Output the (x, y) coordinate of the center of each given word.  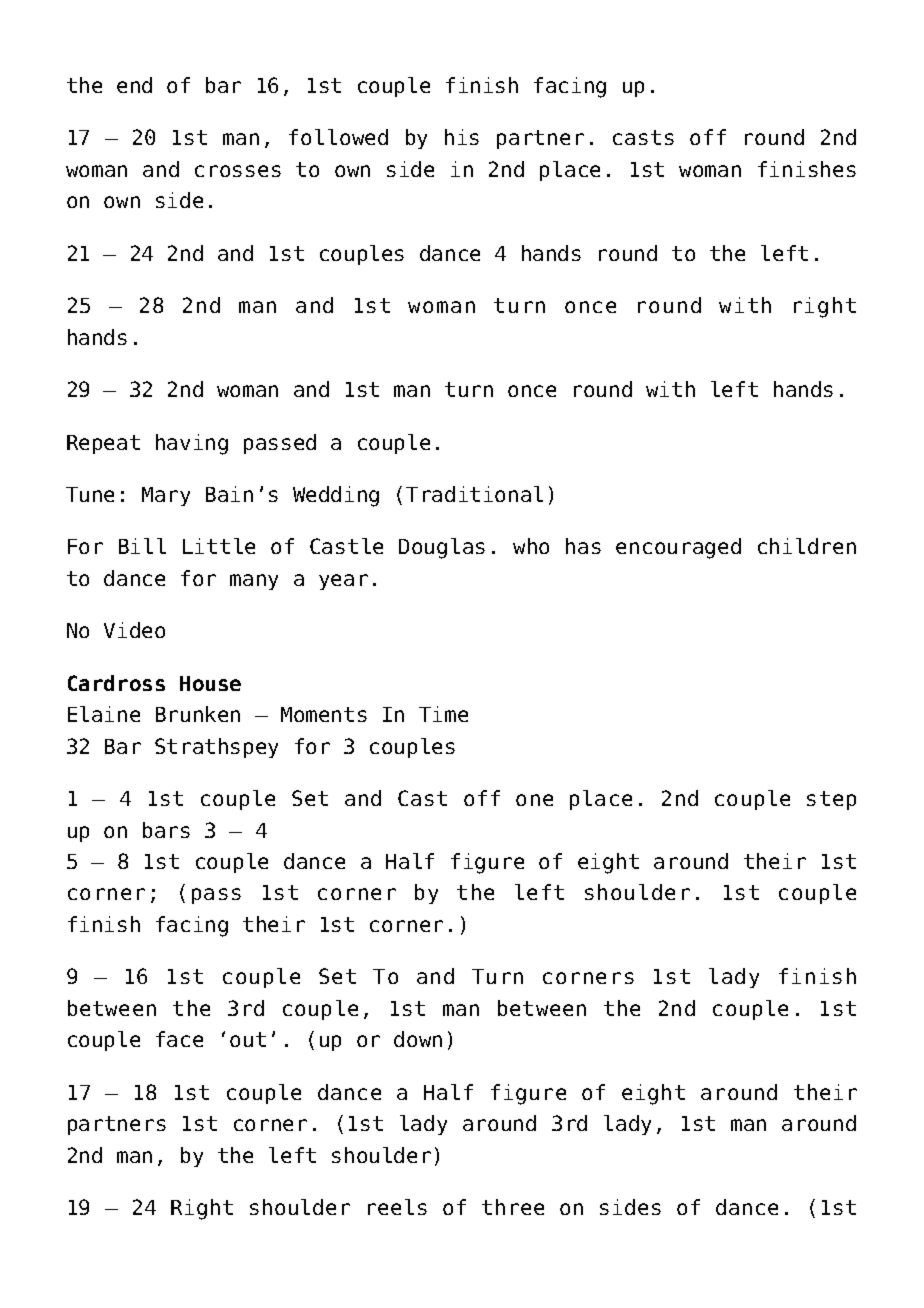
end (134, 85)
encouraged (678, 548)
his (462, 137)
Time (443, 714)
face (179, 1039)
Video (134, 630)
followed (338, 137)
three (513, 1207)
